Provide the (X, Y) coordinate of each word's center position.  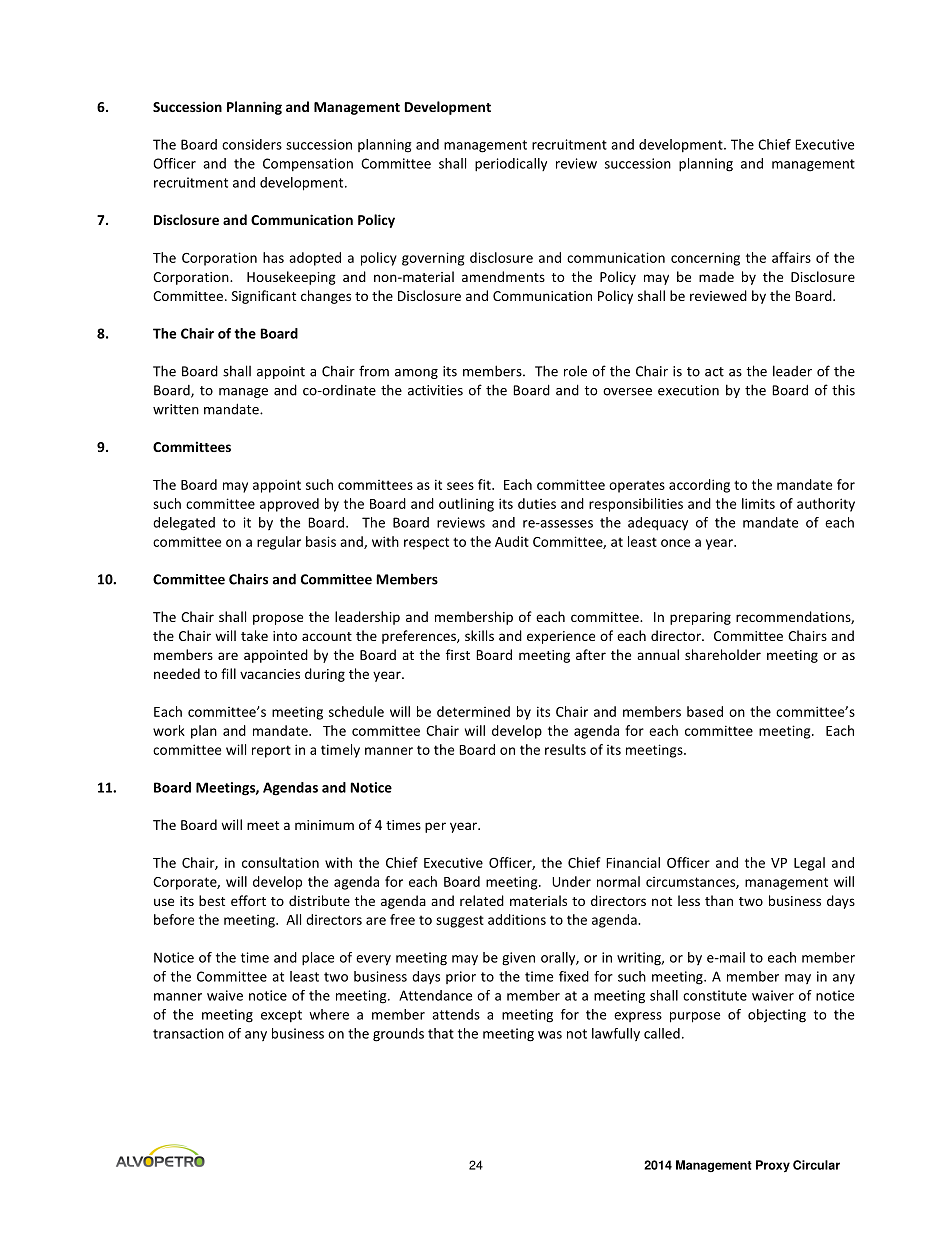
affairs (791, 257)
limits (758, 503)
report (271, 751)
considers (252, 144)
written (176, 409)
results (565, 749)
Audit (512, 541)
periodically (511, 165)
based (705, 711)
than (719, 900)
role (575, 371)
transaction (188, 1033)
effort (248, 900)
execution (688, 390)
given (518, 959)
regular (279, 543)
